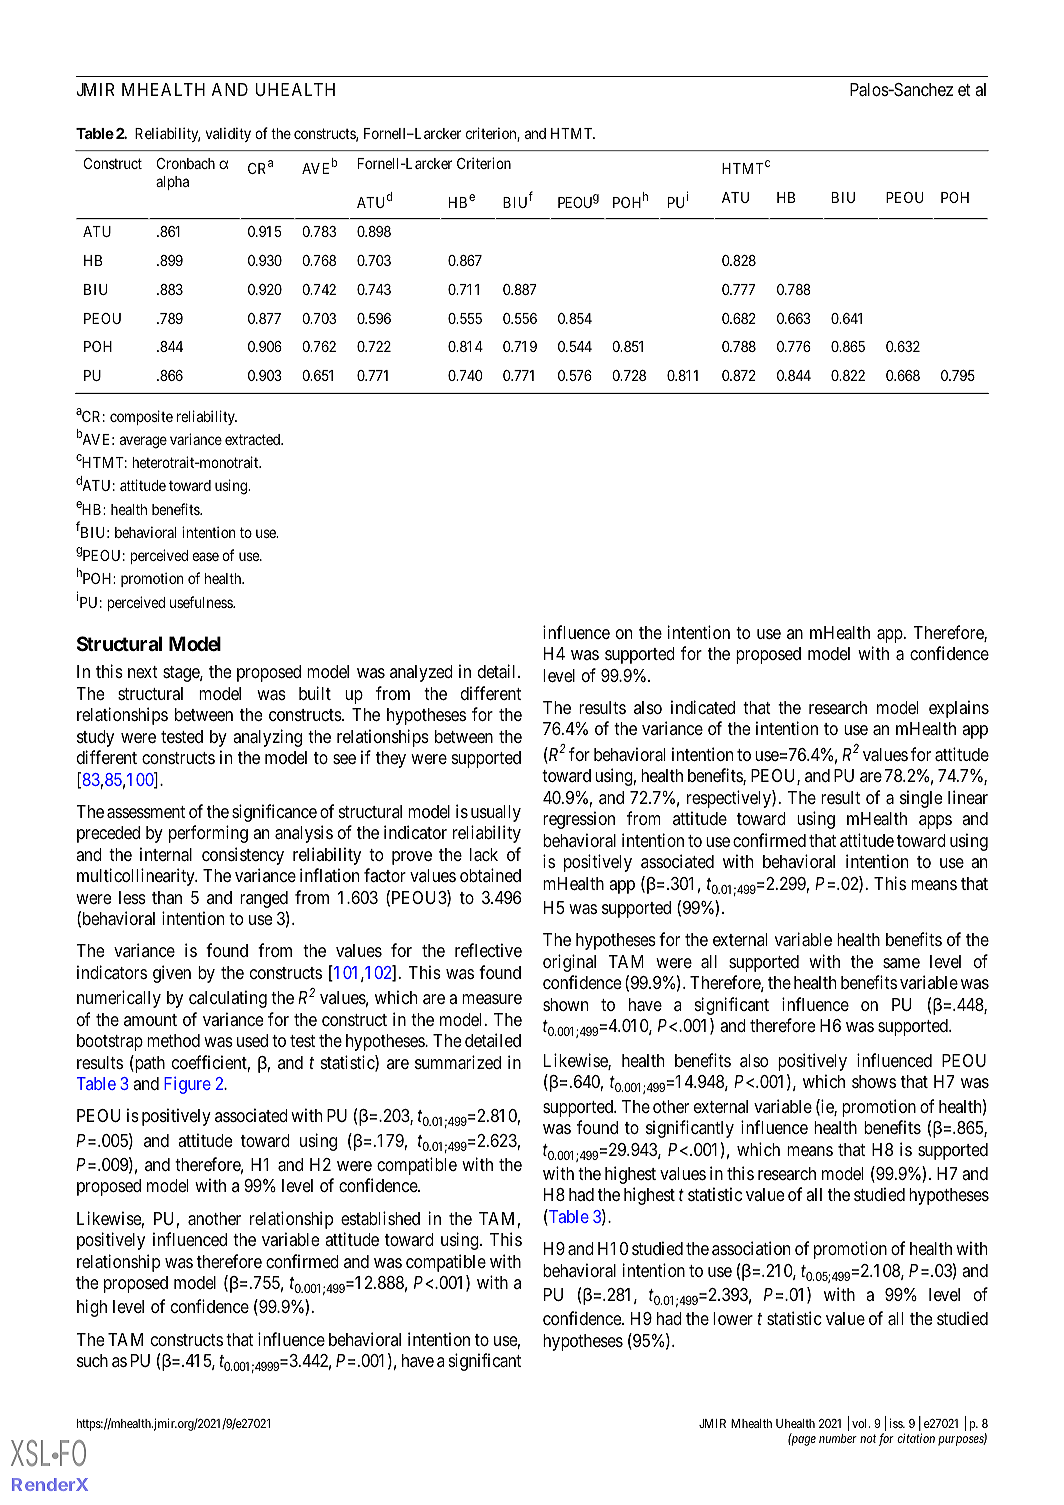  I want to click on Cronbach, so click(186, 163).
